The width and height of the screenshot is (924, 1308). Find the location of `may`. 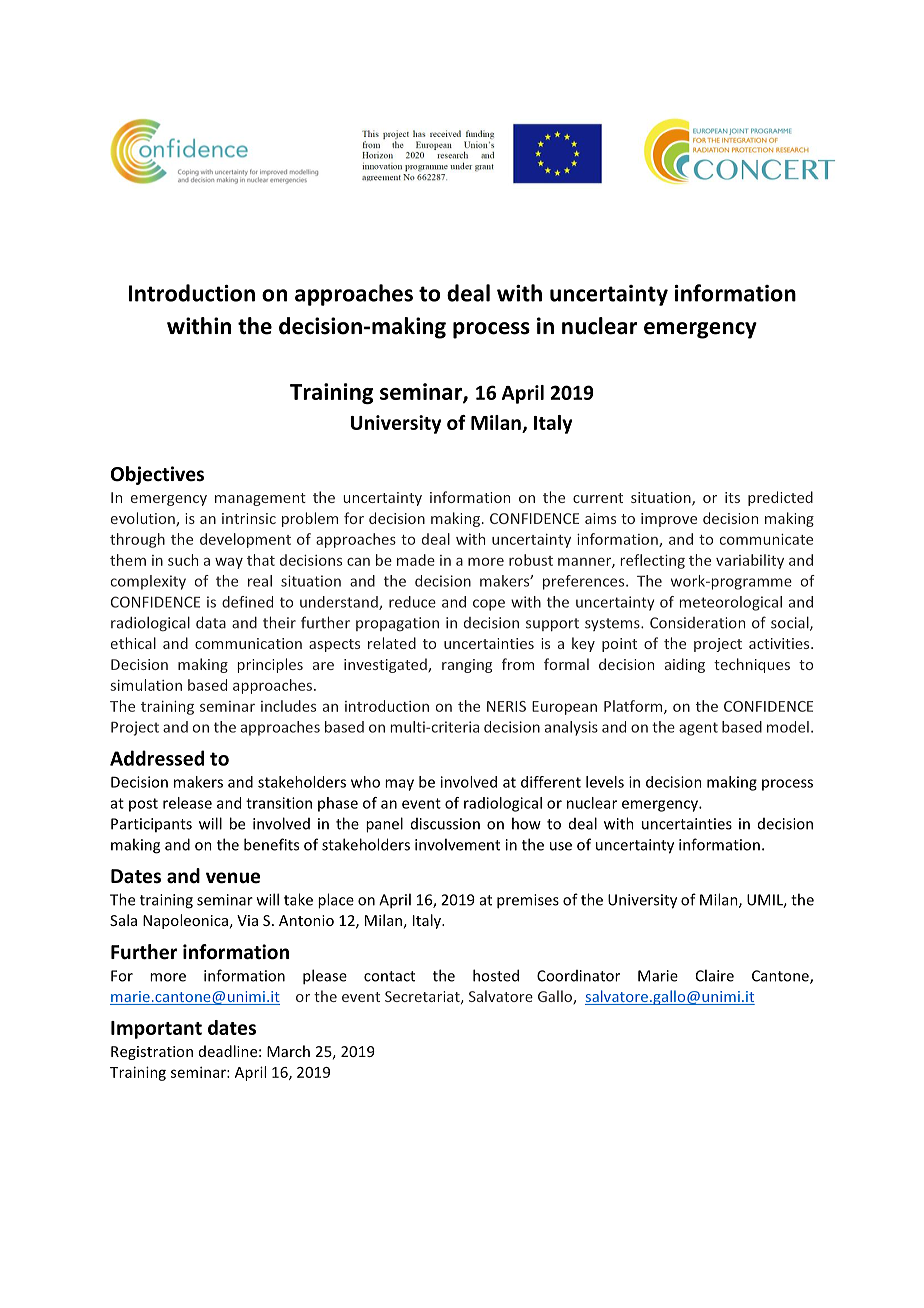

may is located at coordinates (399, 785).
